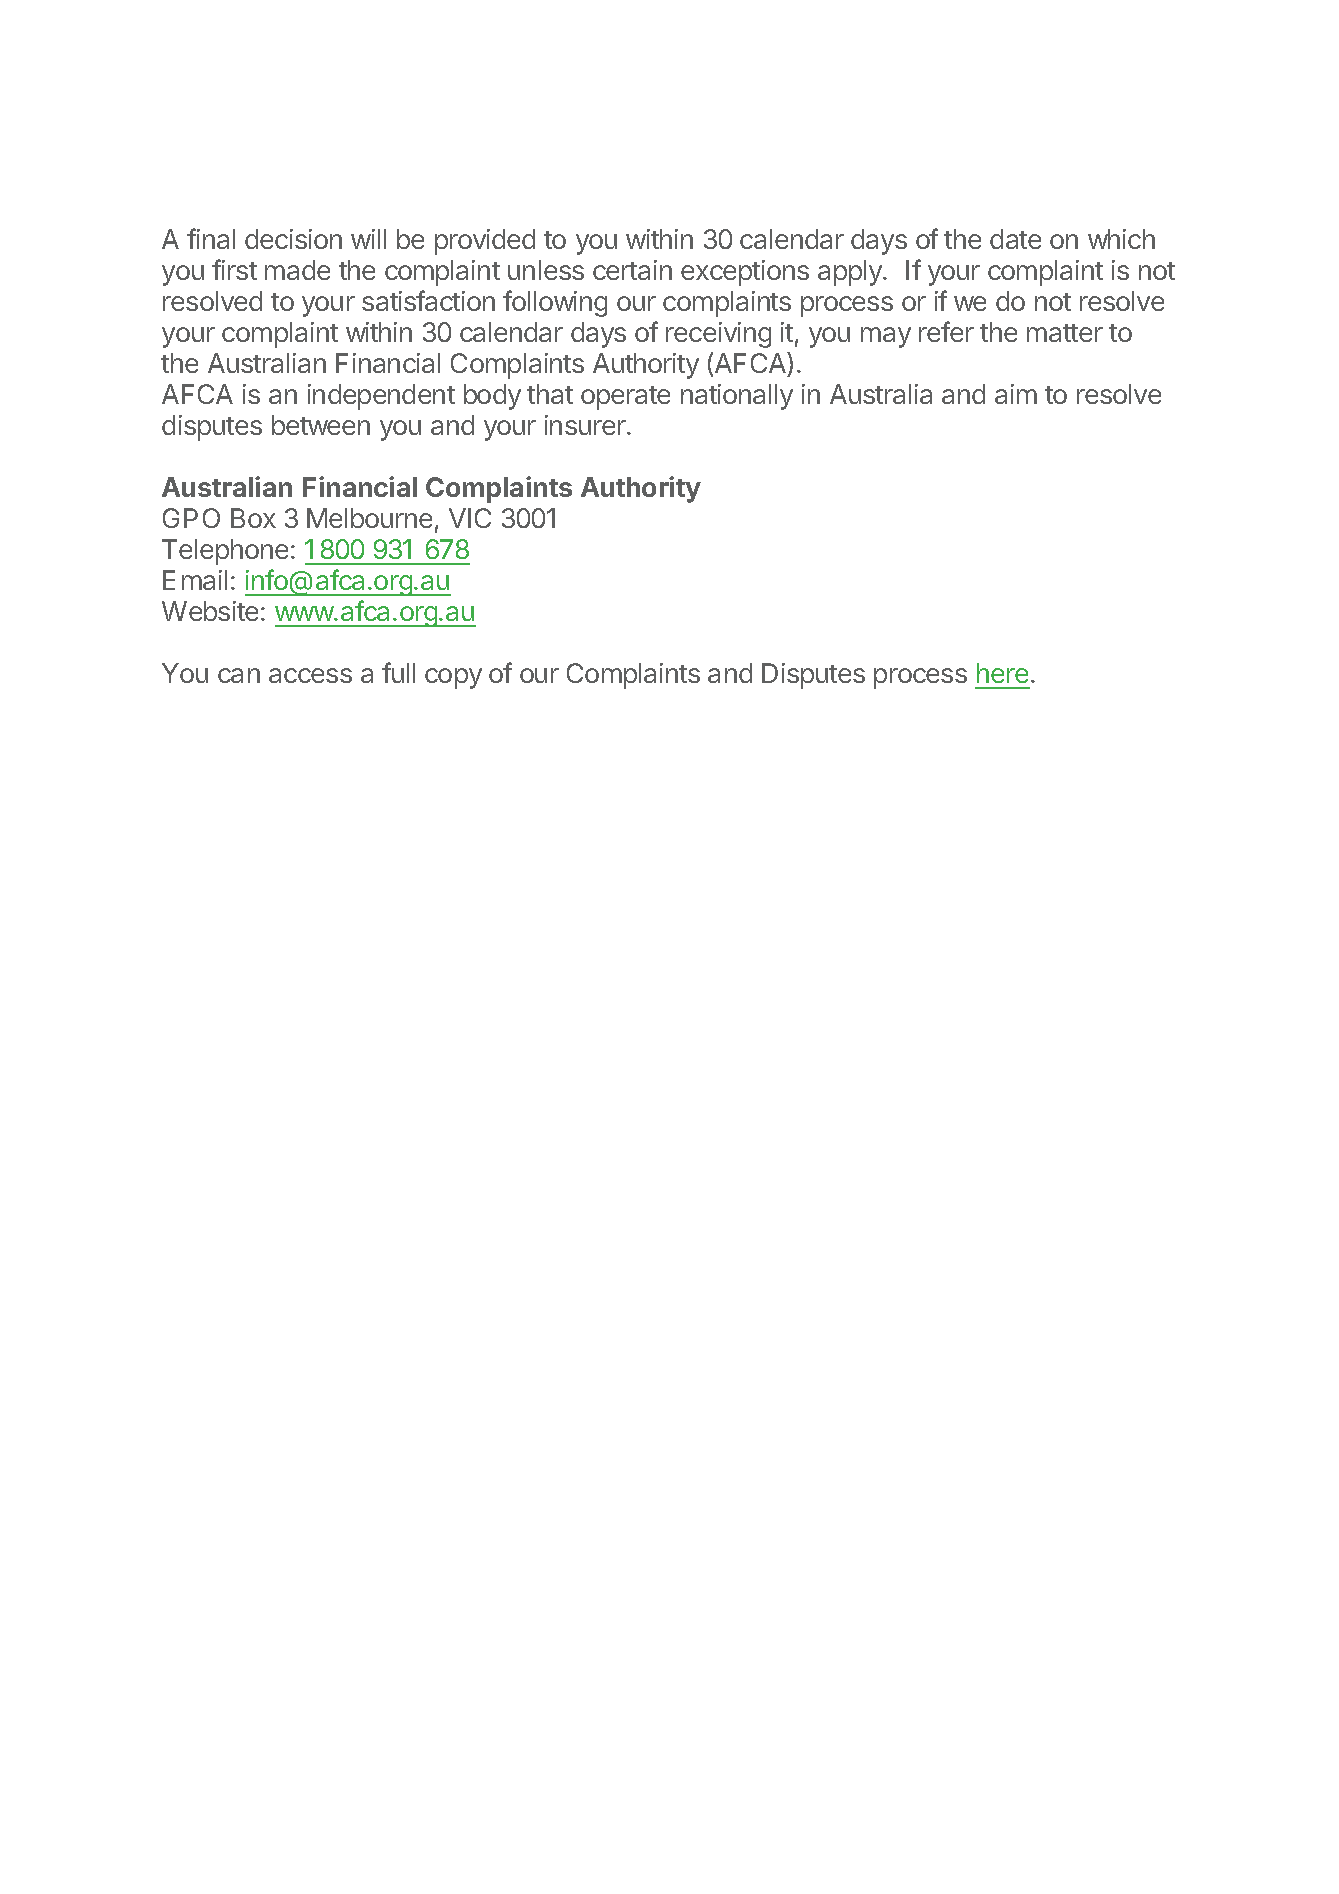  Describe the element at coordinates (1015, 239) in the image. I see `date` at that location.
